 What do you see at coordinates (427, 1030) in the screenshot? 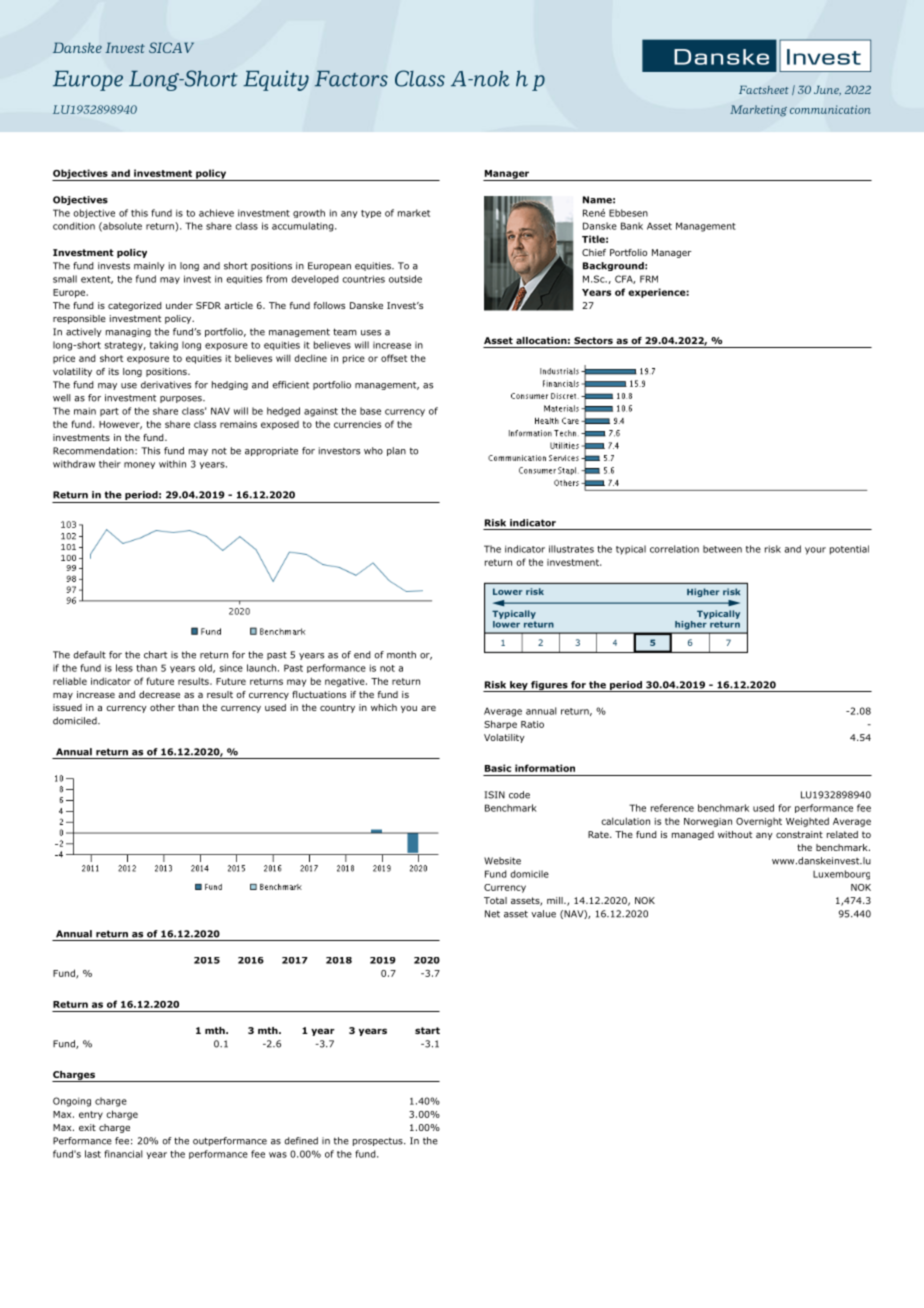
I see `start` at bounding box center [427, 1030].
